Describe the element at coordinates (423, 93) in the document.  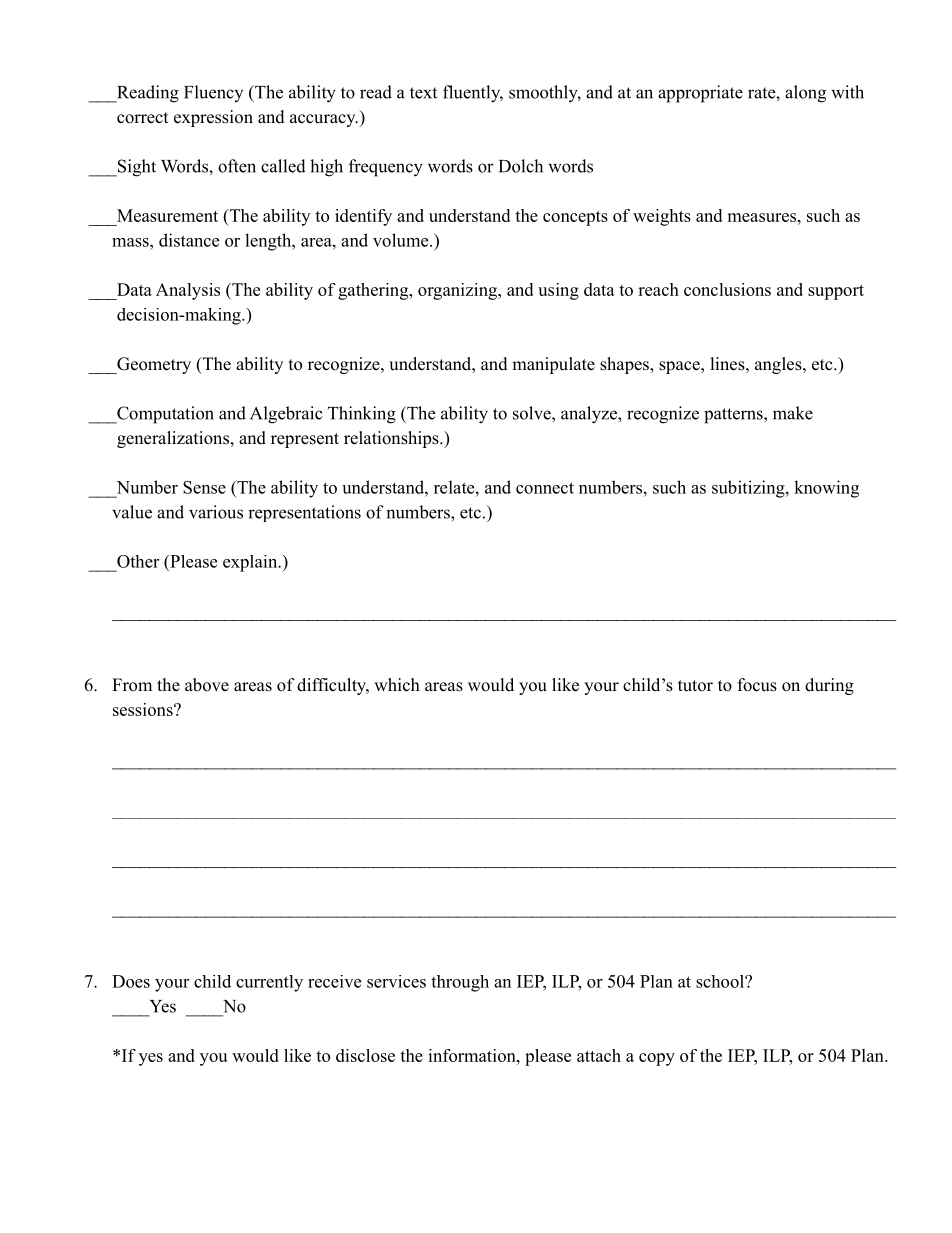
I see `text` at that location.
